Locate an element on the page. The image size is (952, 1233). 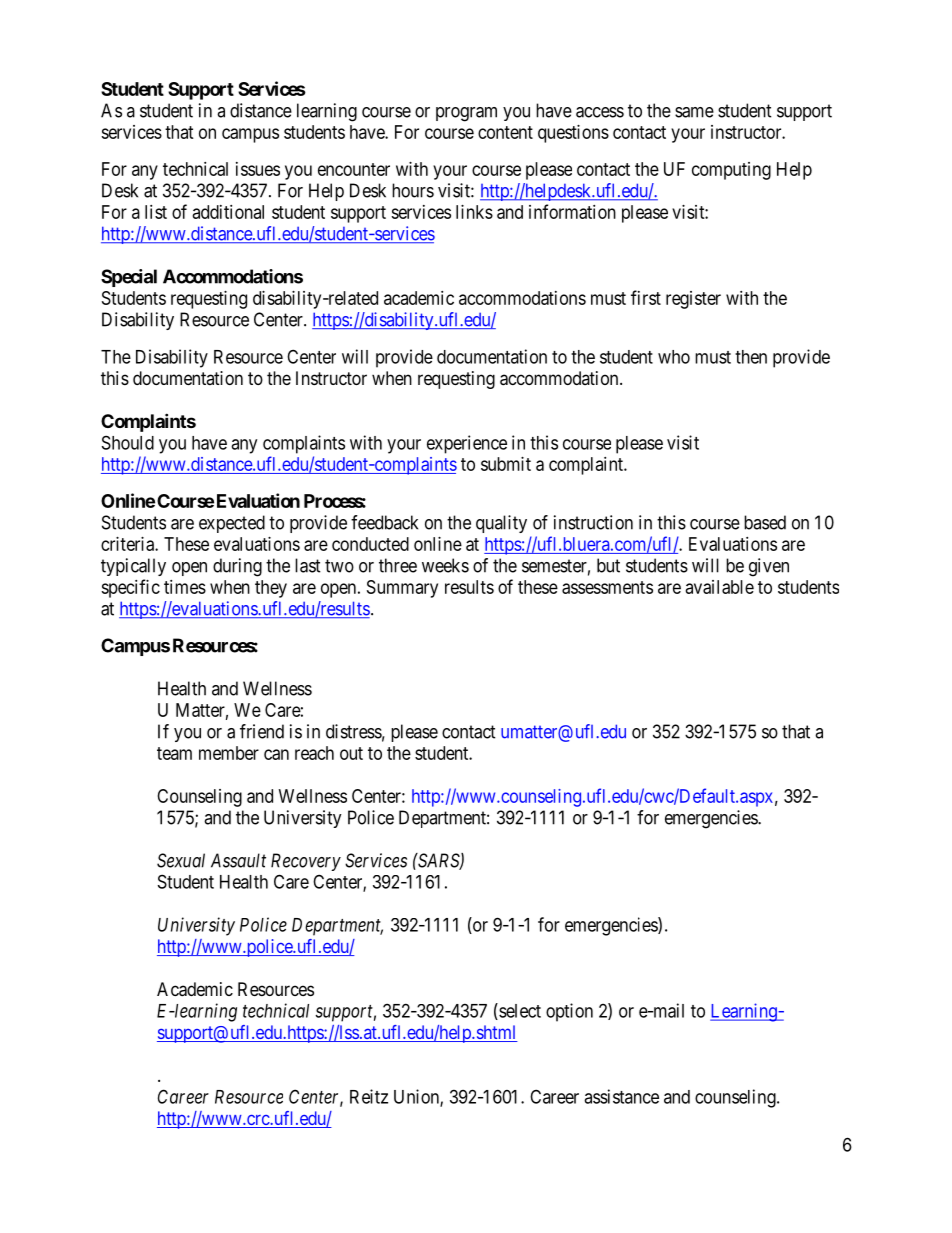
select is located at coordinates (519, 1011).
